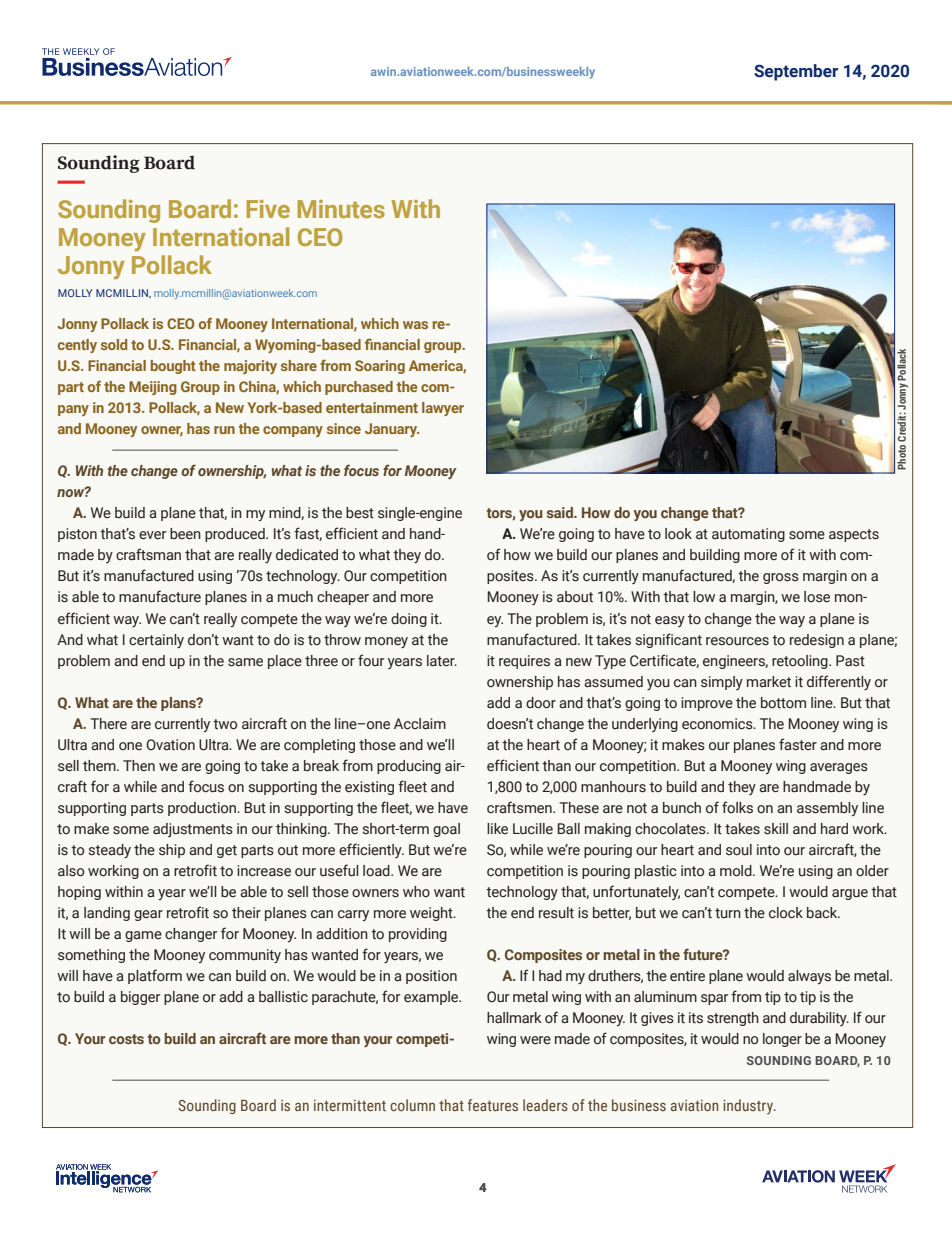 The image size is (952, 1233). I want to click on doing, so click(409, 620).
